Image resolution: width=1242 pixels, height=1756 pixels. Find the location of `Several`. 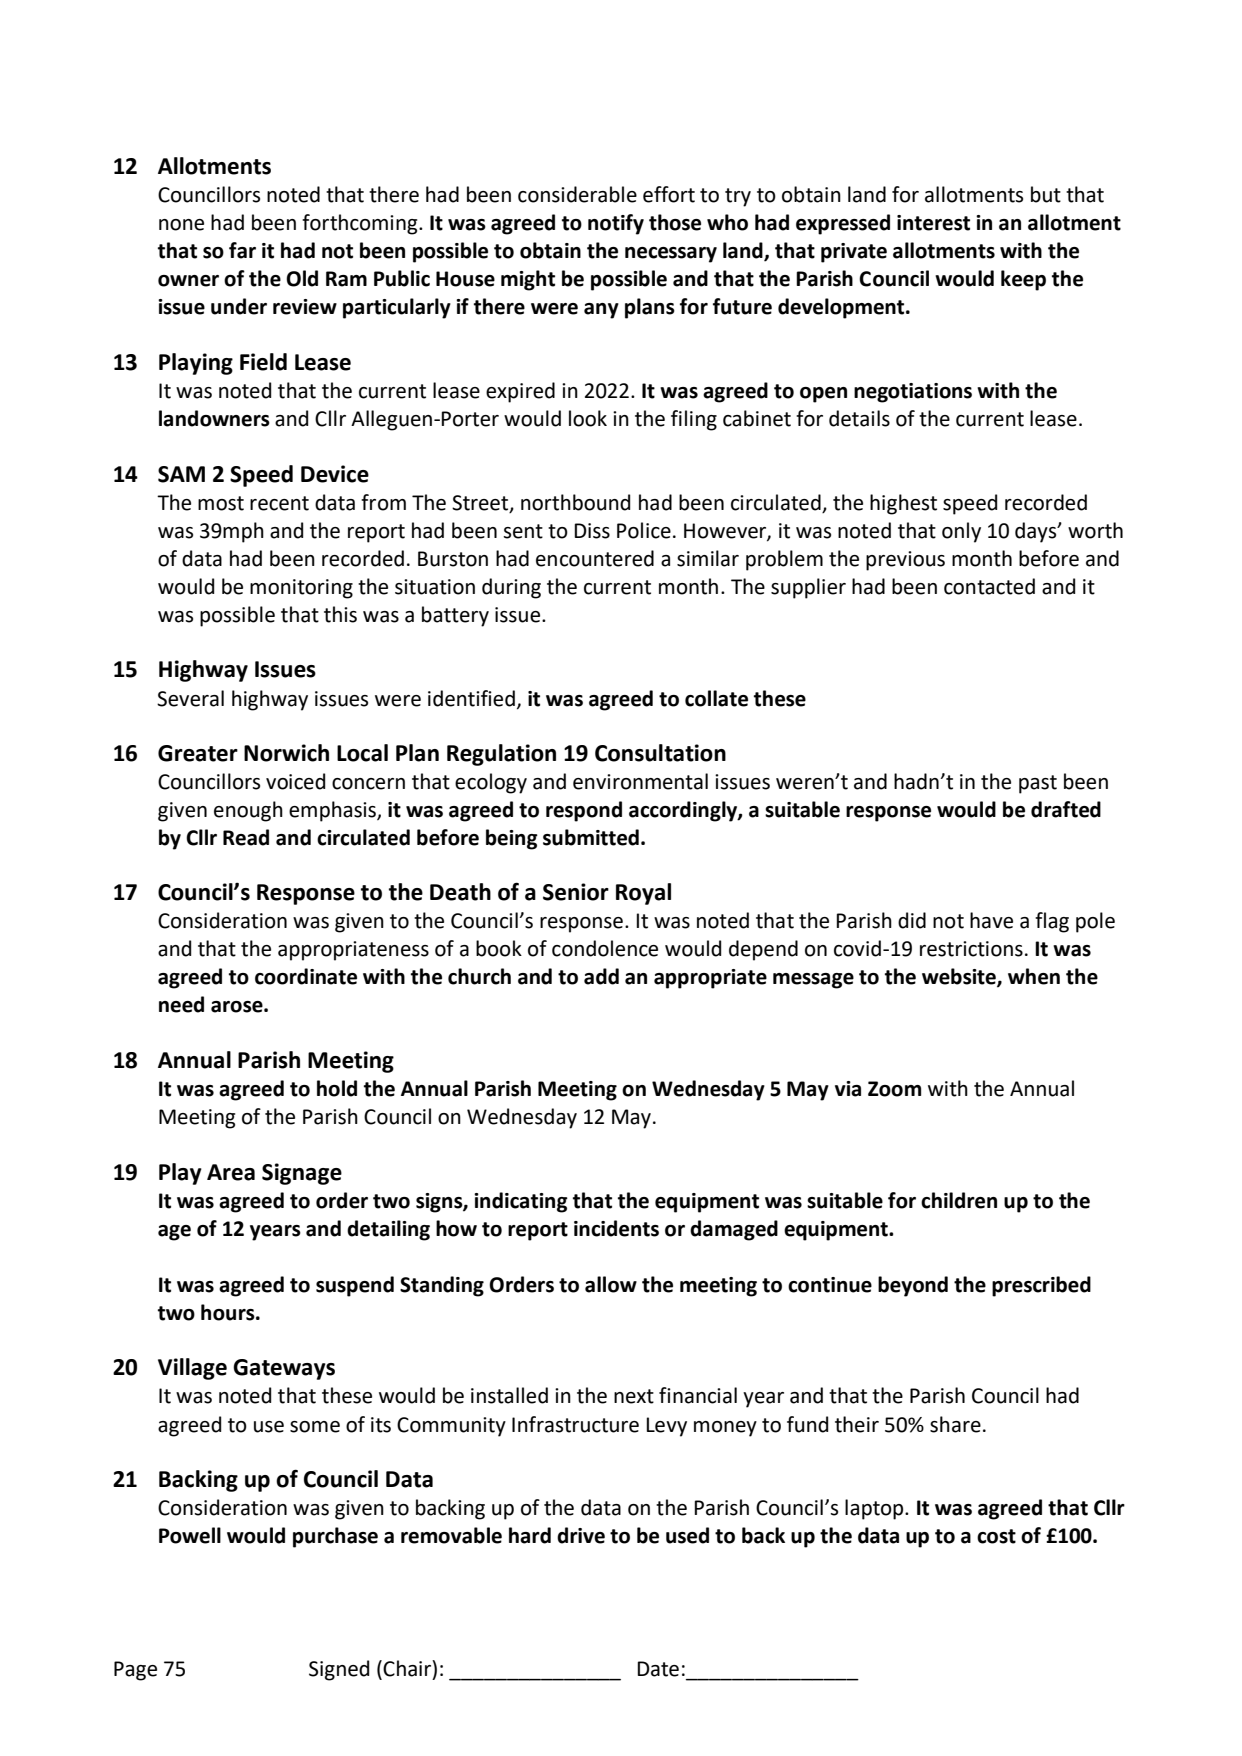

Several is located at coordinates (190, 698).
